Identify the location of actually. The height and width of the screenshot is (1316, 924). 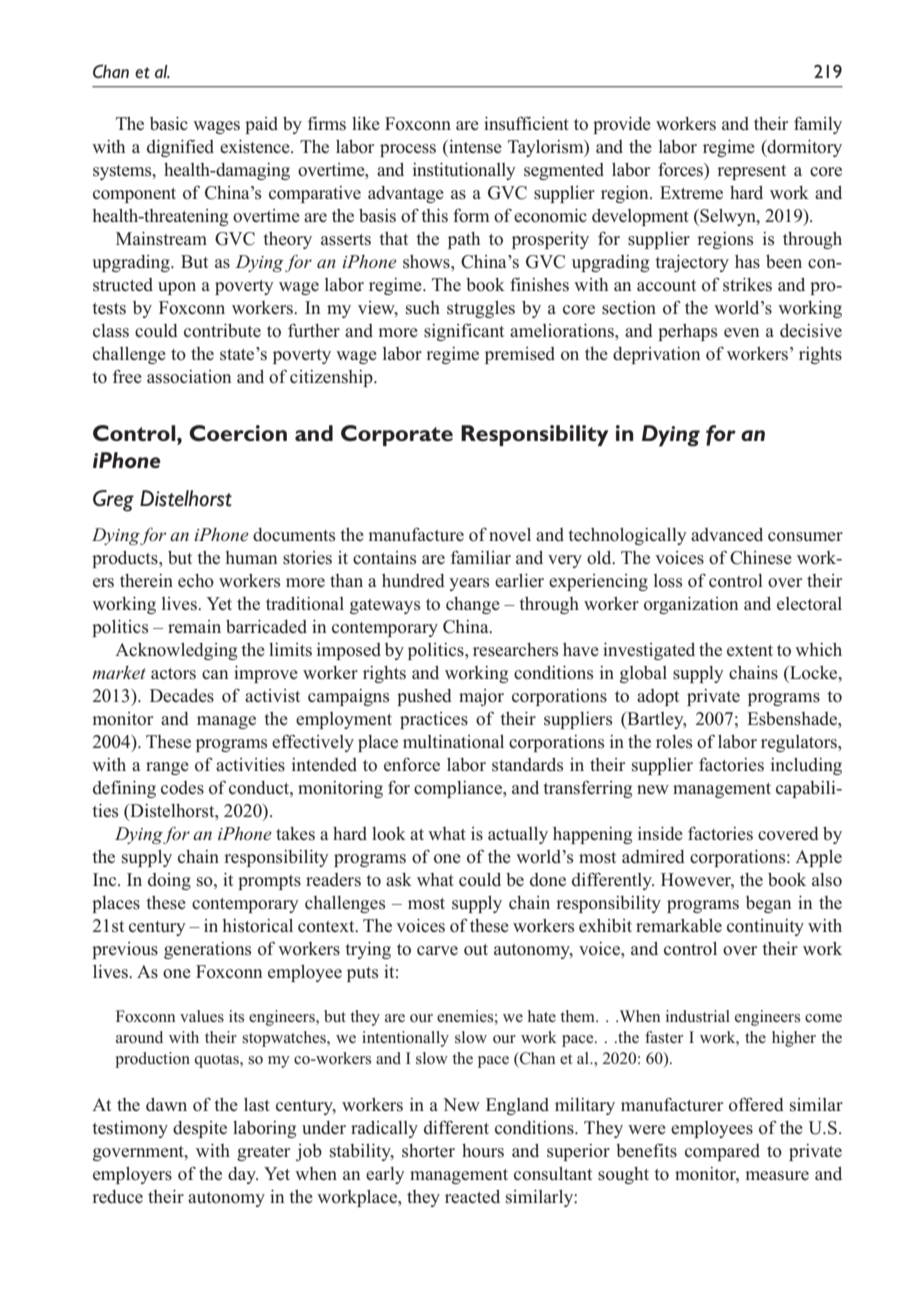
(518, 835).
